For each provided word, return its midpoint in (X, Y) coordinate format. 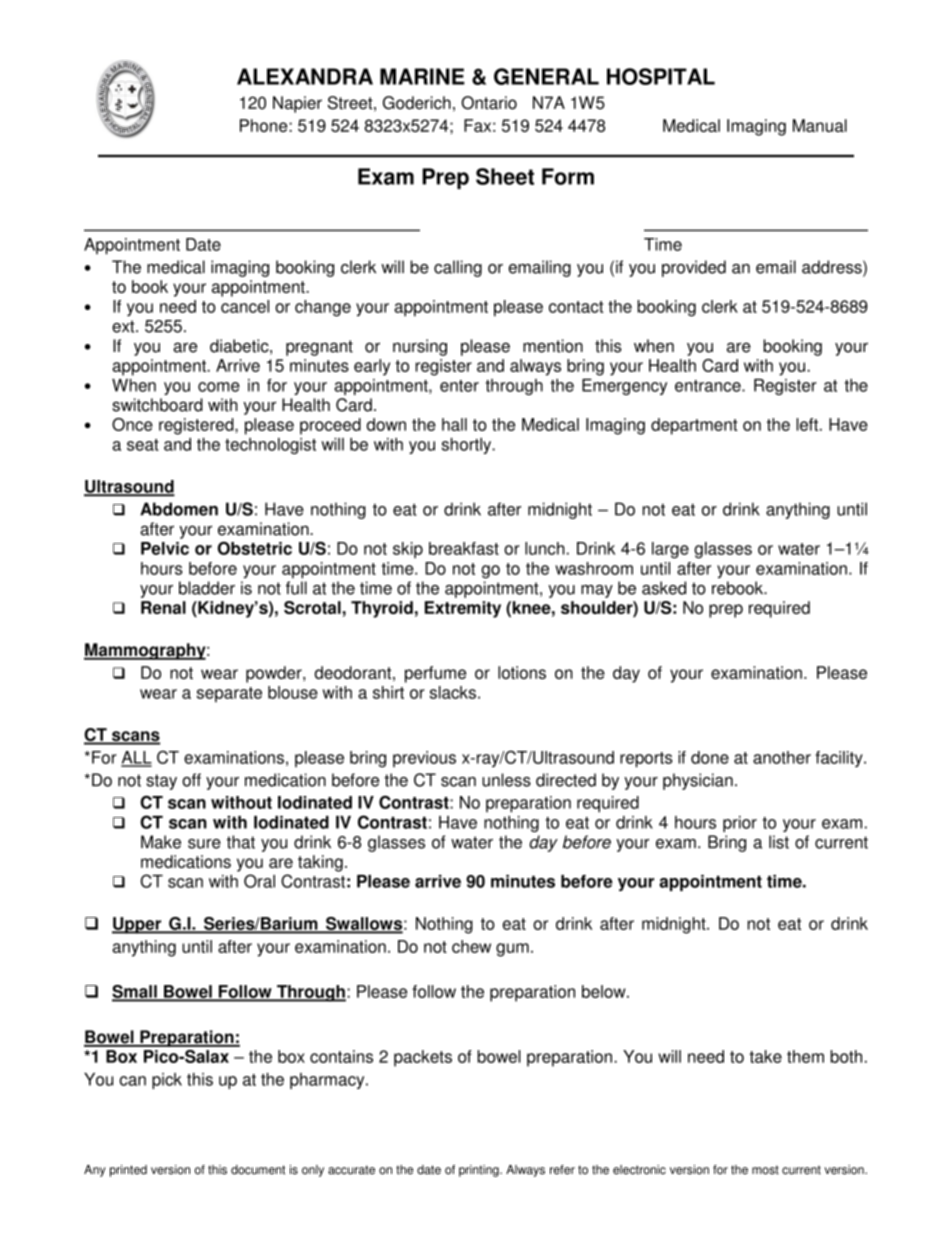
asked (664, 588)
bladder (207, 588)
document (258, 1170)
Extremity (463, 609)
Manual (820, 125)
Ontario (489, 103)
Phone (265, 125)
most (765, 1170)
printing (480, 1171)
